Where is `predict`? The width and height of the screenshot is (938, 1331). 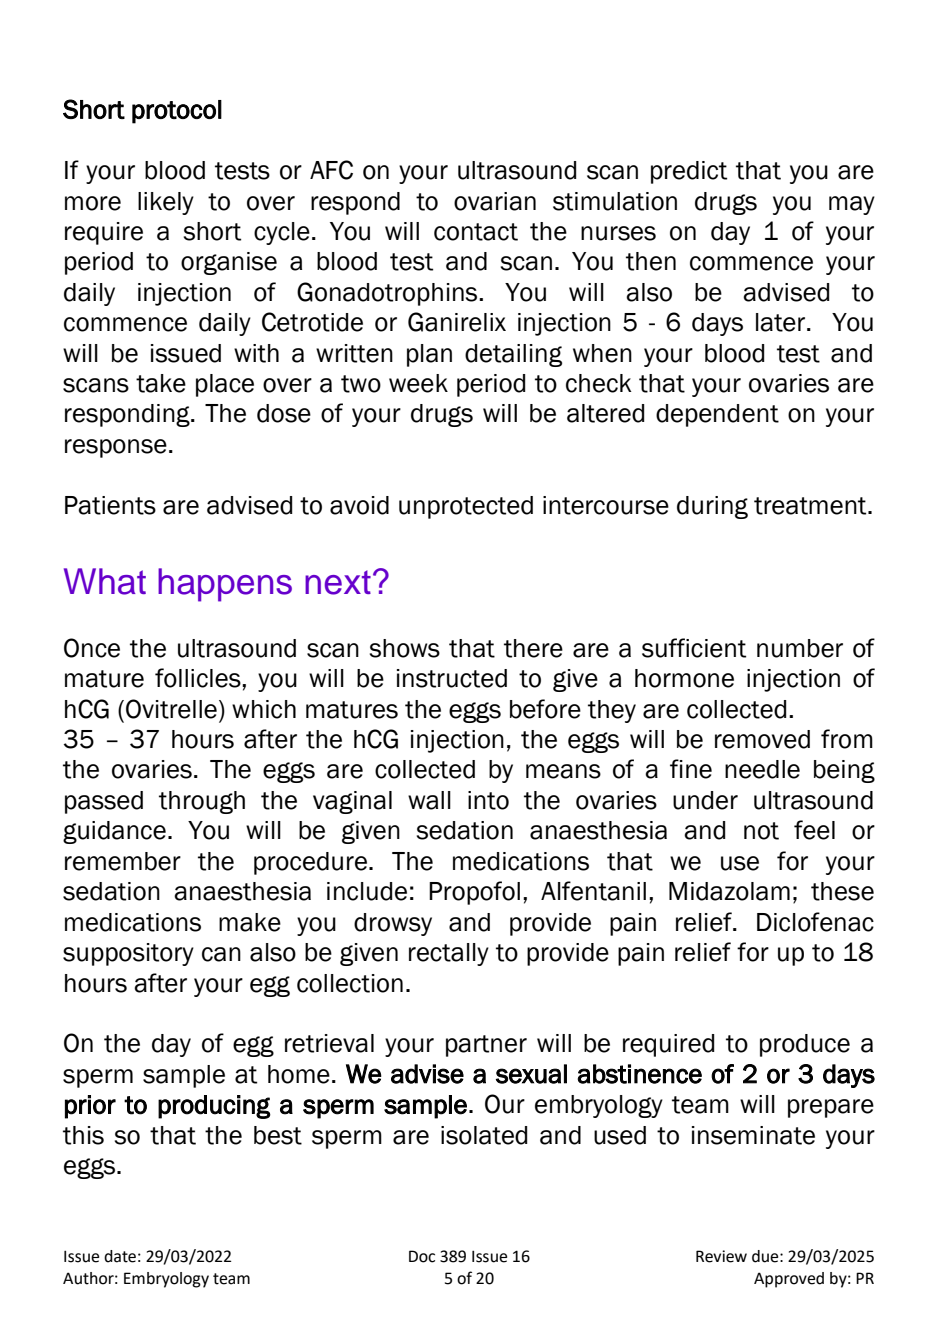 predict is located at coordinates (689, 172).
